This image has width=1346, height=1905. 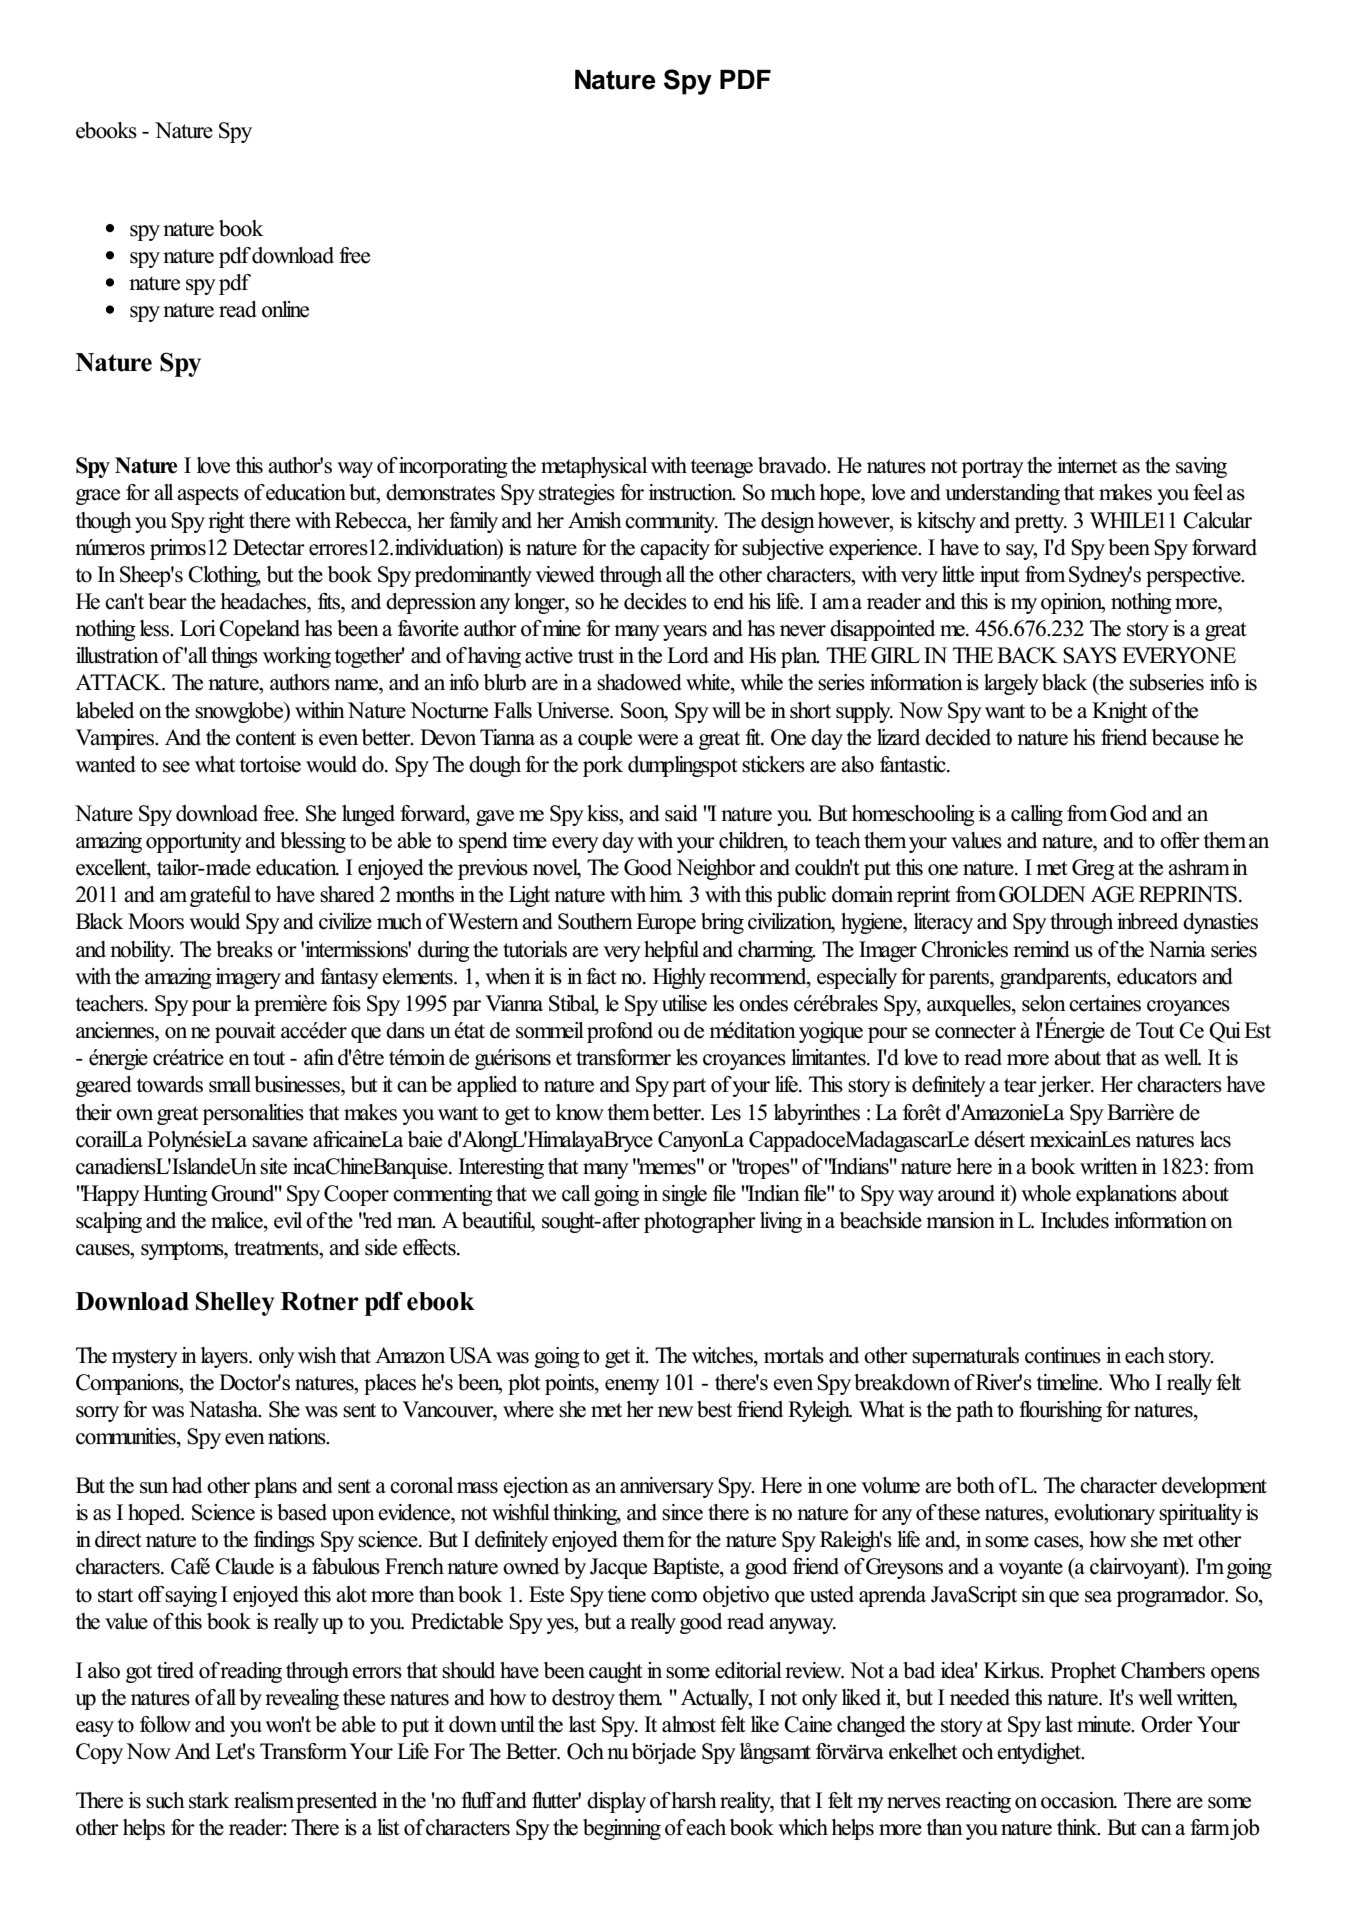 What do you see at coordinates (992, 468) in the image?
I see `portray` at bounding box center [992, 468].
